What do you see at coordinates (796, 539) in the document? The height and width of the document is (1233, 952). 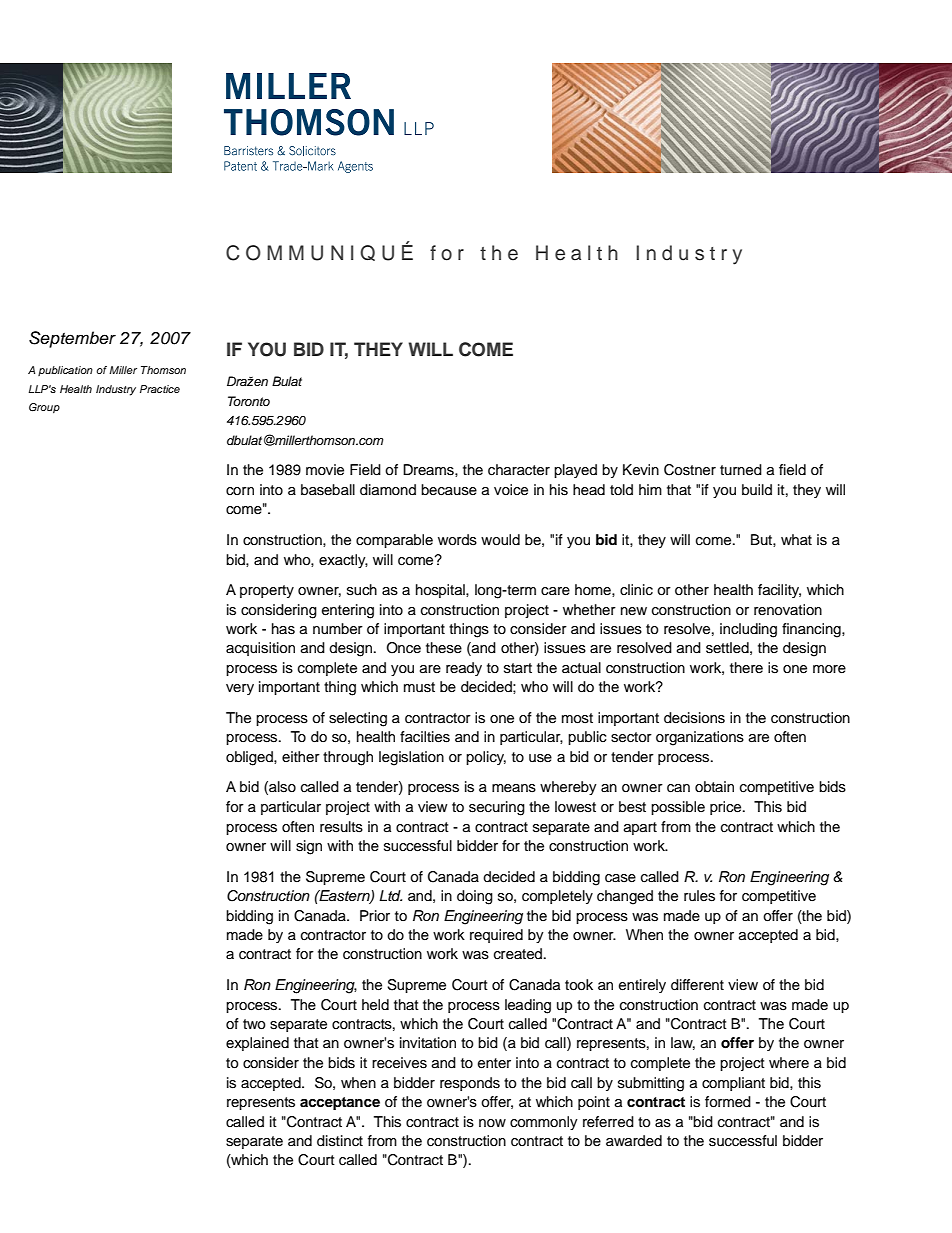 I see `what` at bounding box center [796, 539].
